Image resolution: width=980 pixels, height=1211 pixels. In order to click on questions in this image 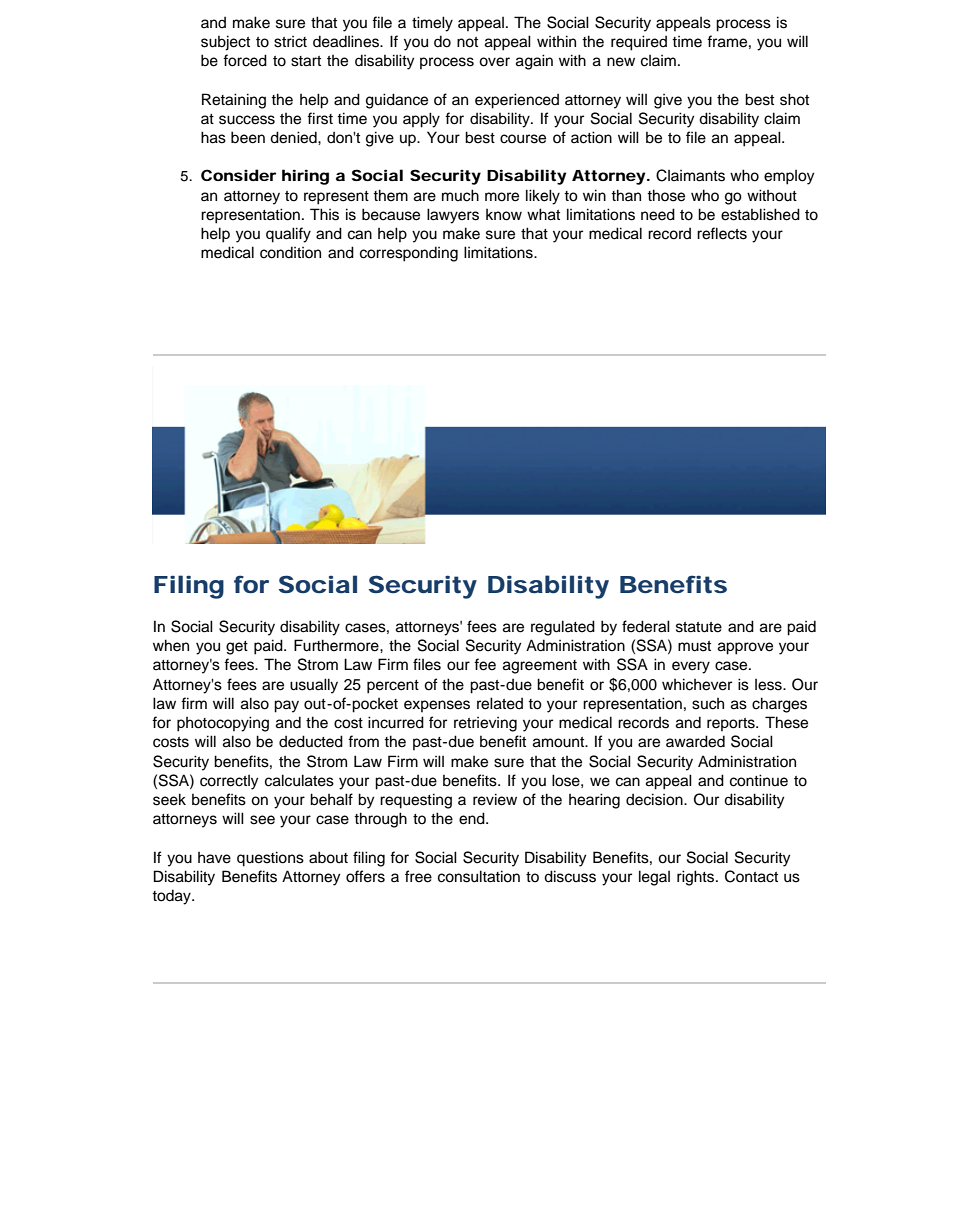, I will do `click(270, 859)`.
